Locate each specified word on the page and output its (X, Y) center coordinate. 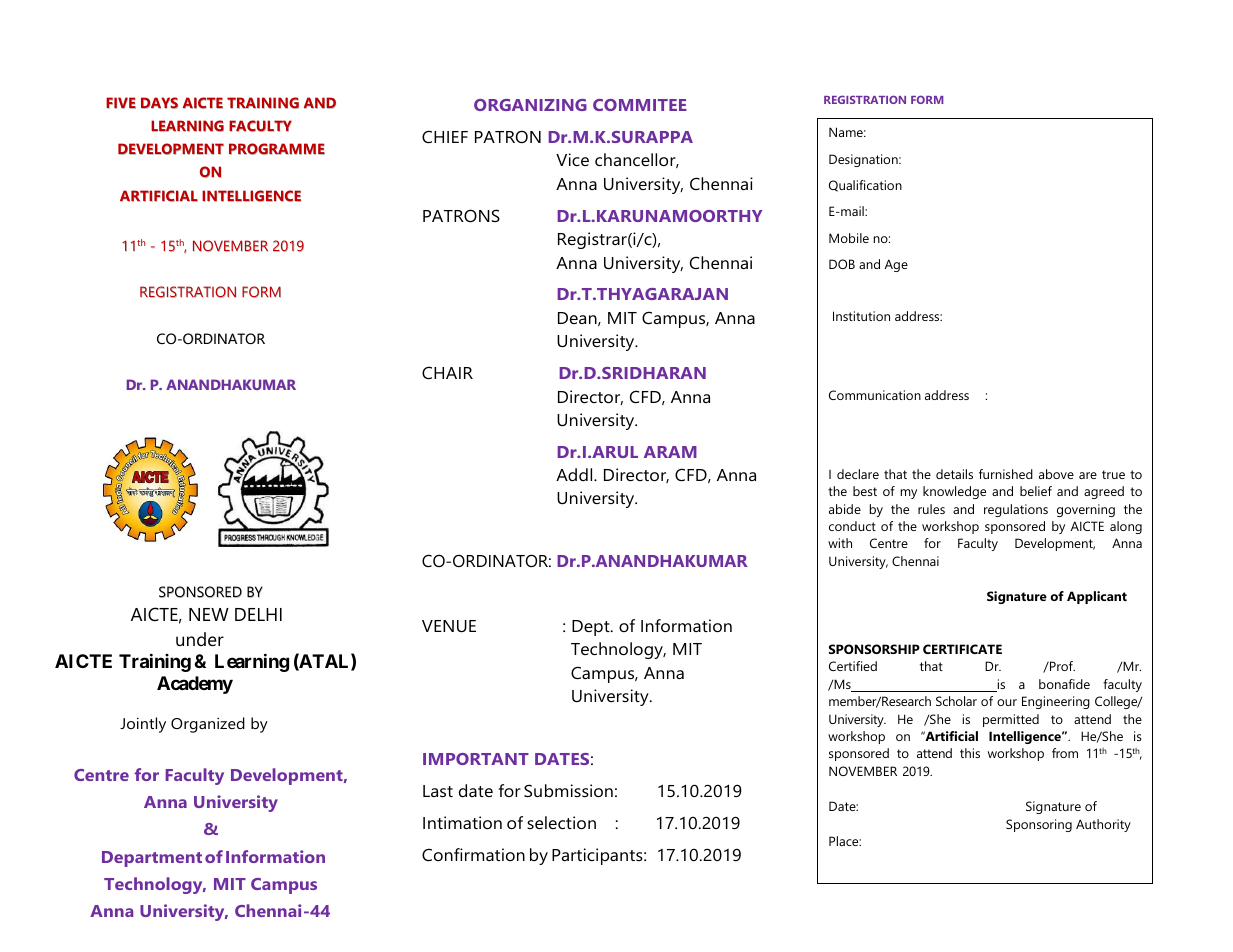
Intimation (462, 822)
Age (896, 265)
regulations (1016, 510)
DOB (842, 264)
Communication (875, 395)
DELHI (258, 614)
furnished (1006, 474)
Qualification (865, 186)
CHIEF (445, 136)
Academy (195, 685)
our (1007, 702)
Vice (572, 159)
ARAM (670, 452)
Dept (592, 628)
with (840, 543)
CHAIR (447, 372)
